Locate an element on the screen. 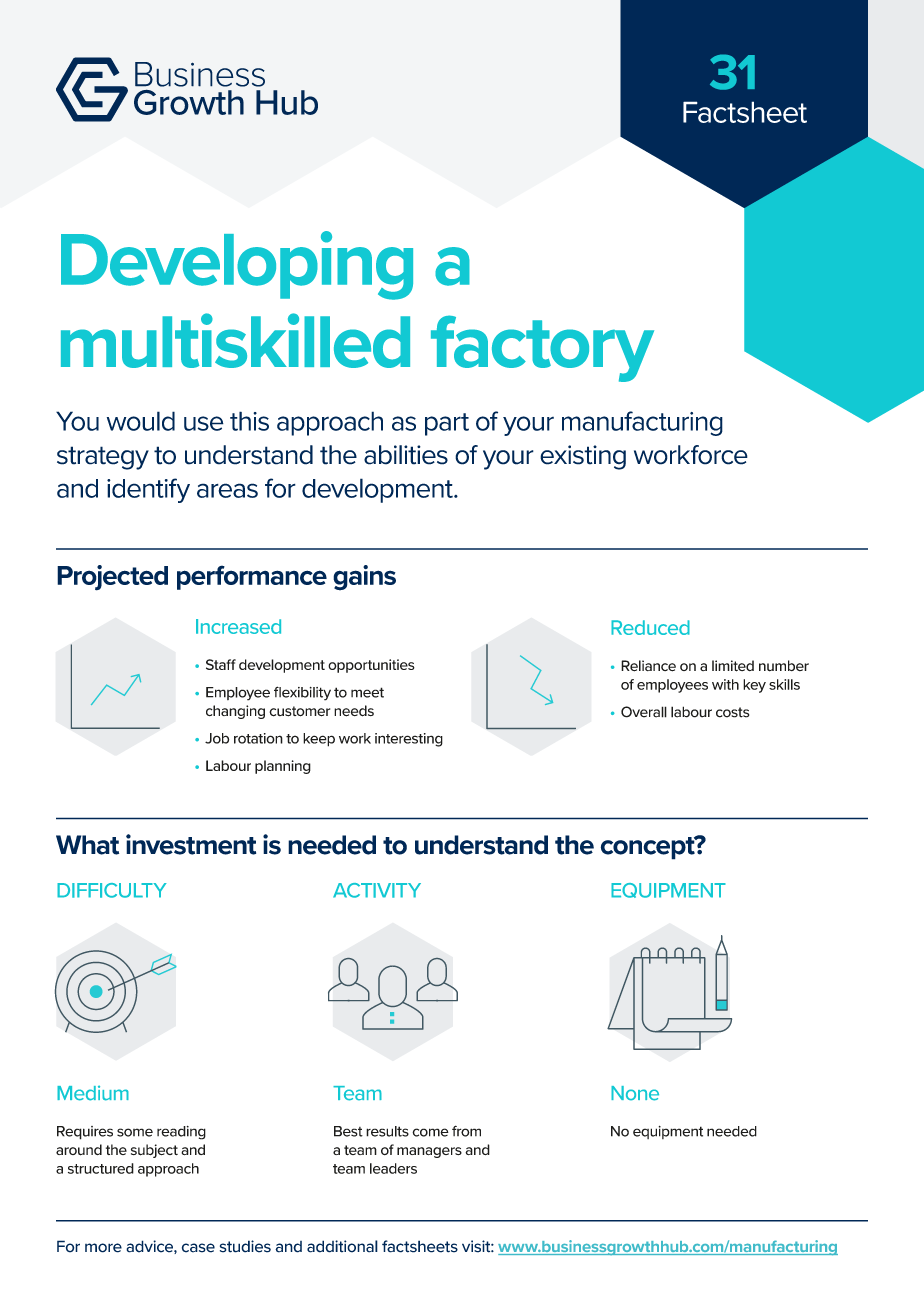 The height and width of the screenshot is (1308, 924). Reduced is located at coordinates (650, 627).
